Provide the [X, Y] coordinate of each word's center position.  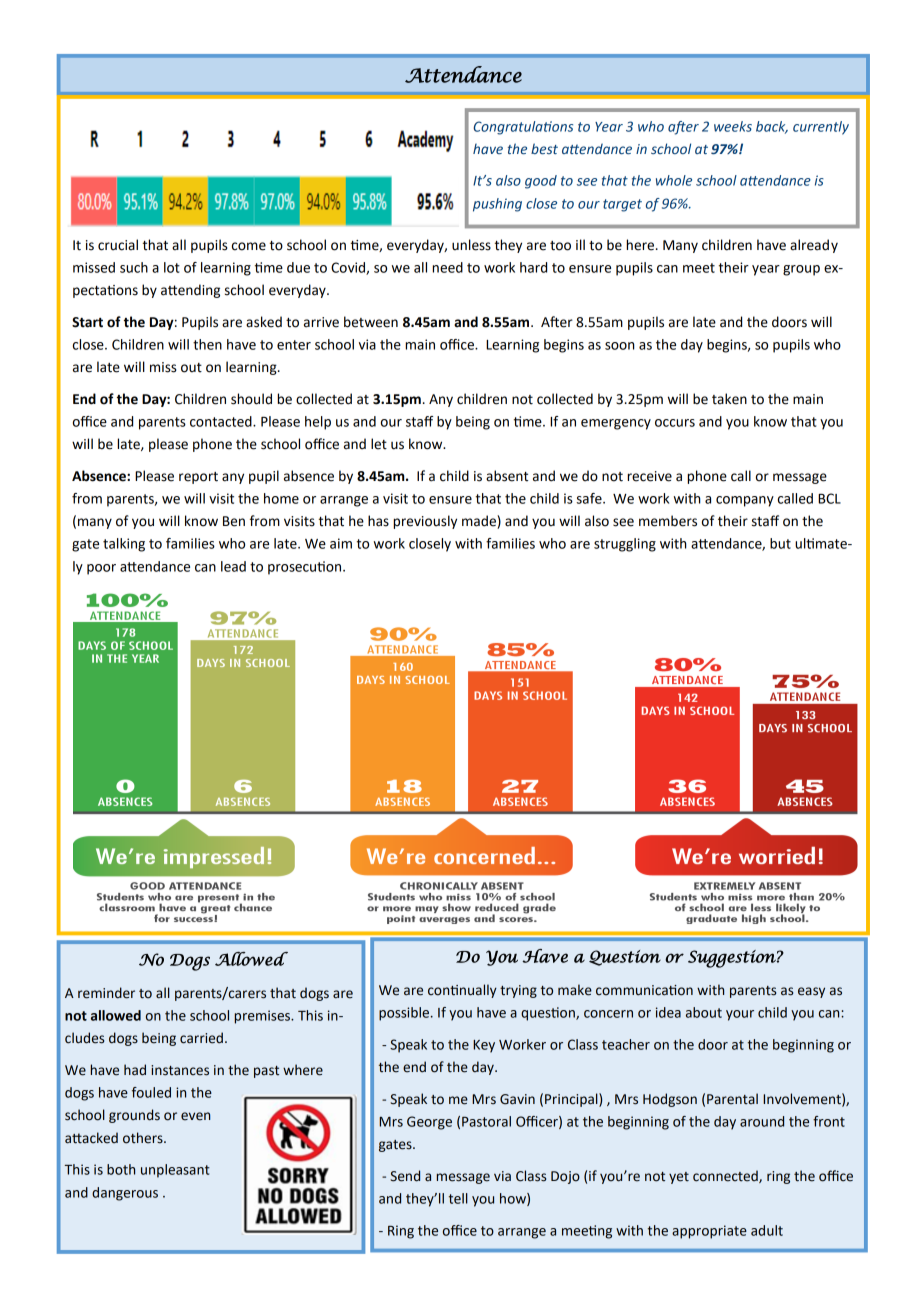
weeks [733, 126]
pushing [497, 205]
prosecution [306, 568]
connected [726, 1176]
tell [458, 1198]
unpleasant [175, 1171]
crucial [118, 245]
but [780, 543]
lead [233, 566]
